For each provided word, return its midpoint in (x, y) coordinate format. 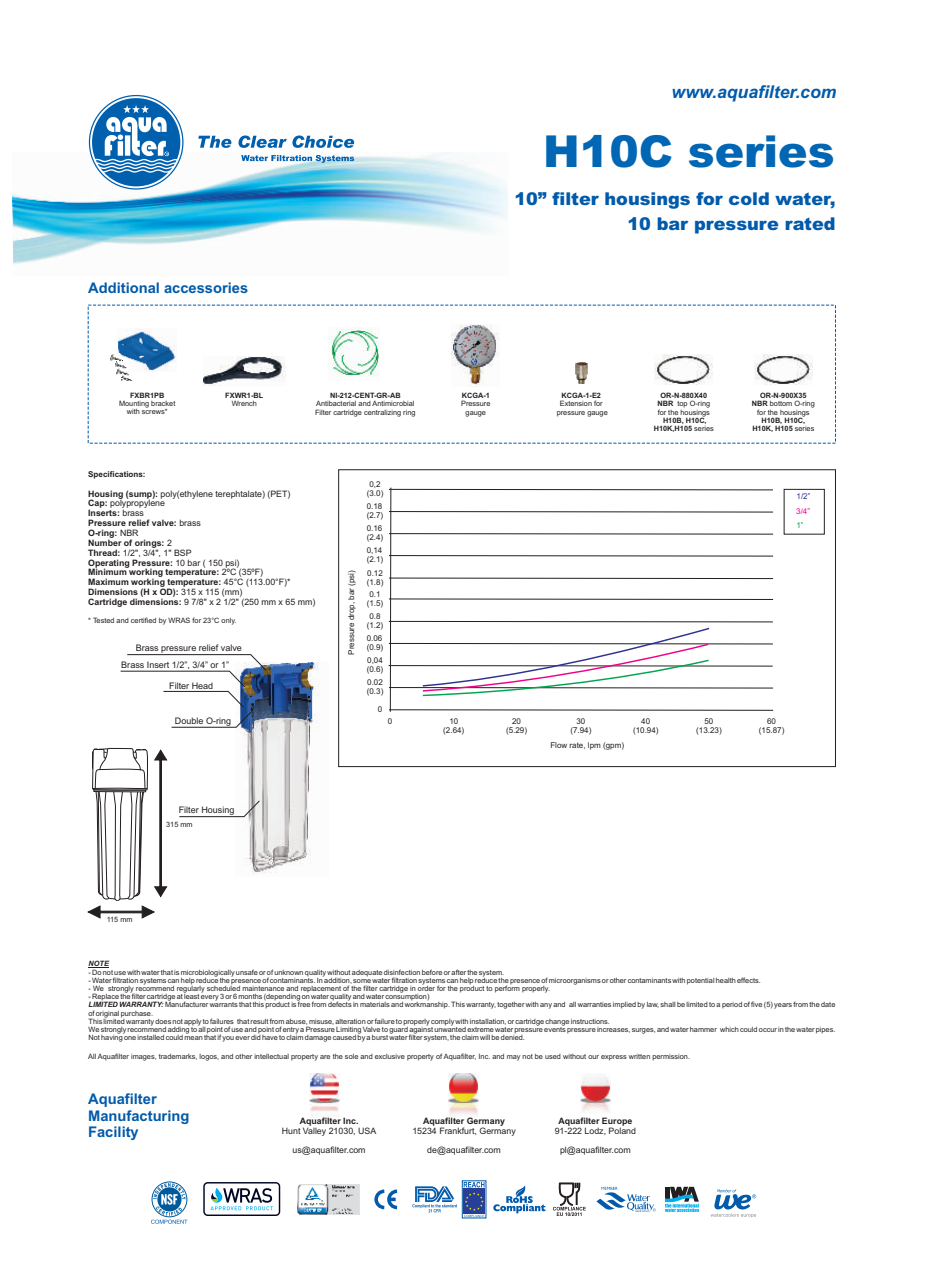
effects (748, 980)
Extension (576, 403)
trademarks (178, 1057)
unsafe (247, 972)
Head (202, 687)
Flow (559, 745)
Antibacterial (336, 403)
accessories (206, 287)
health (726, 980)
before (432, 972)
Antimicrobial (393, 403)
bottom (781, 403)
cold (749, 198)
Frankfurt (458, 1131)
